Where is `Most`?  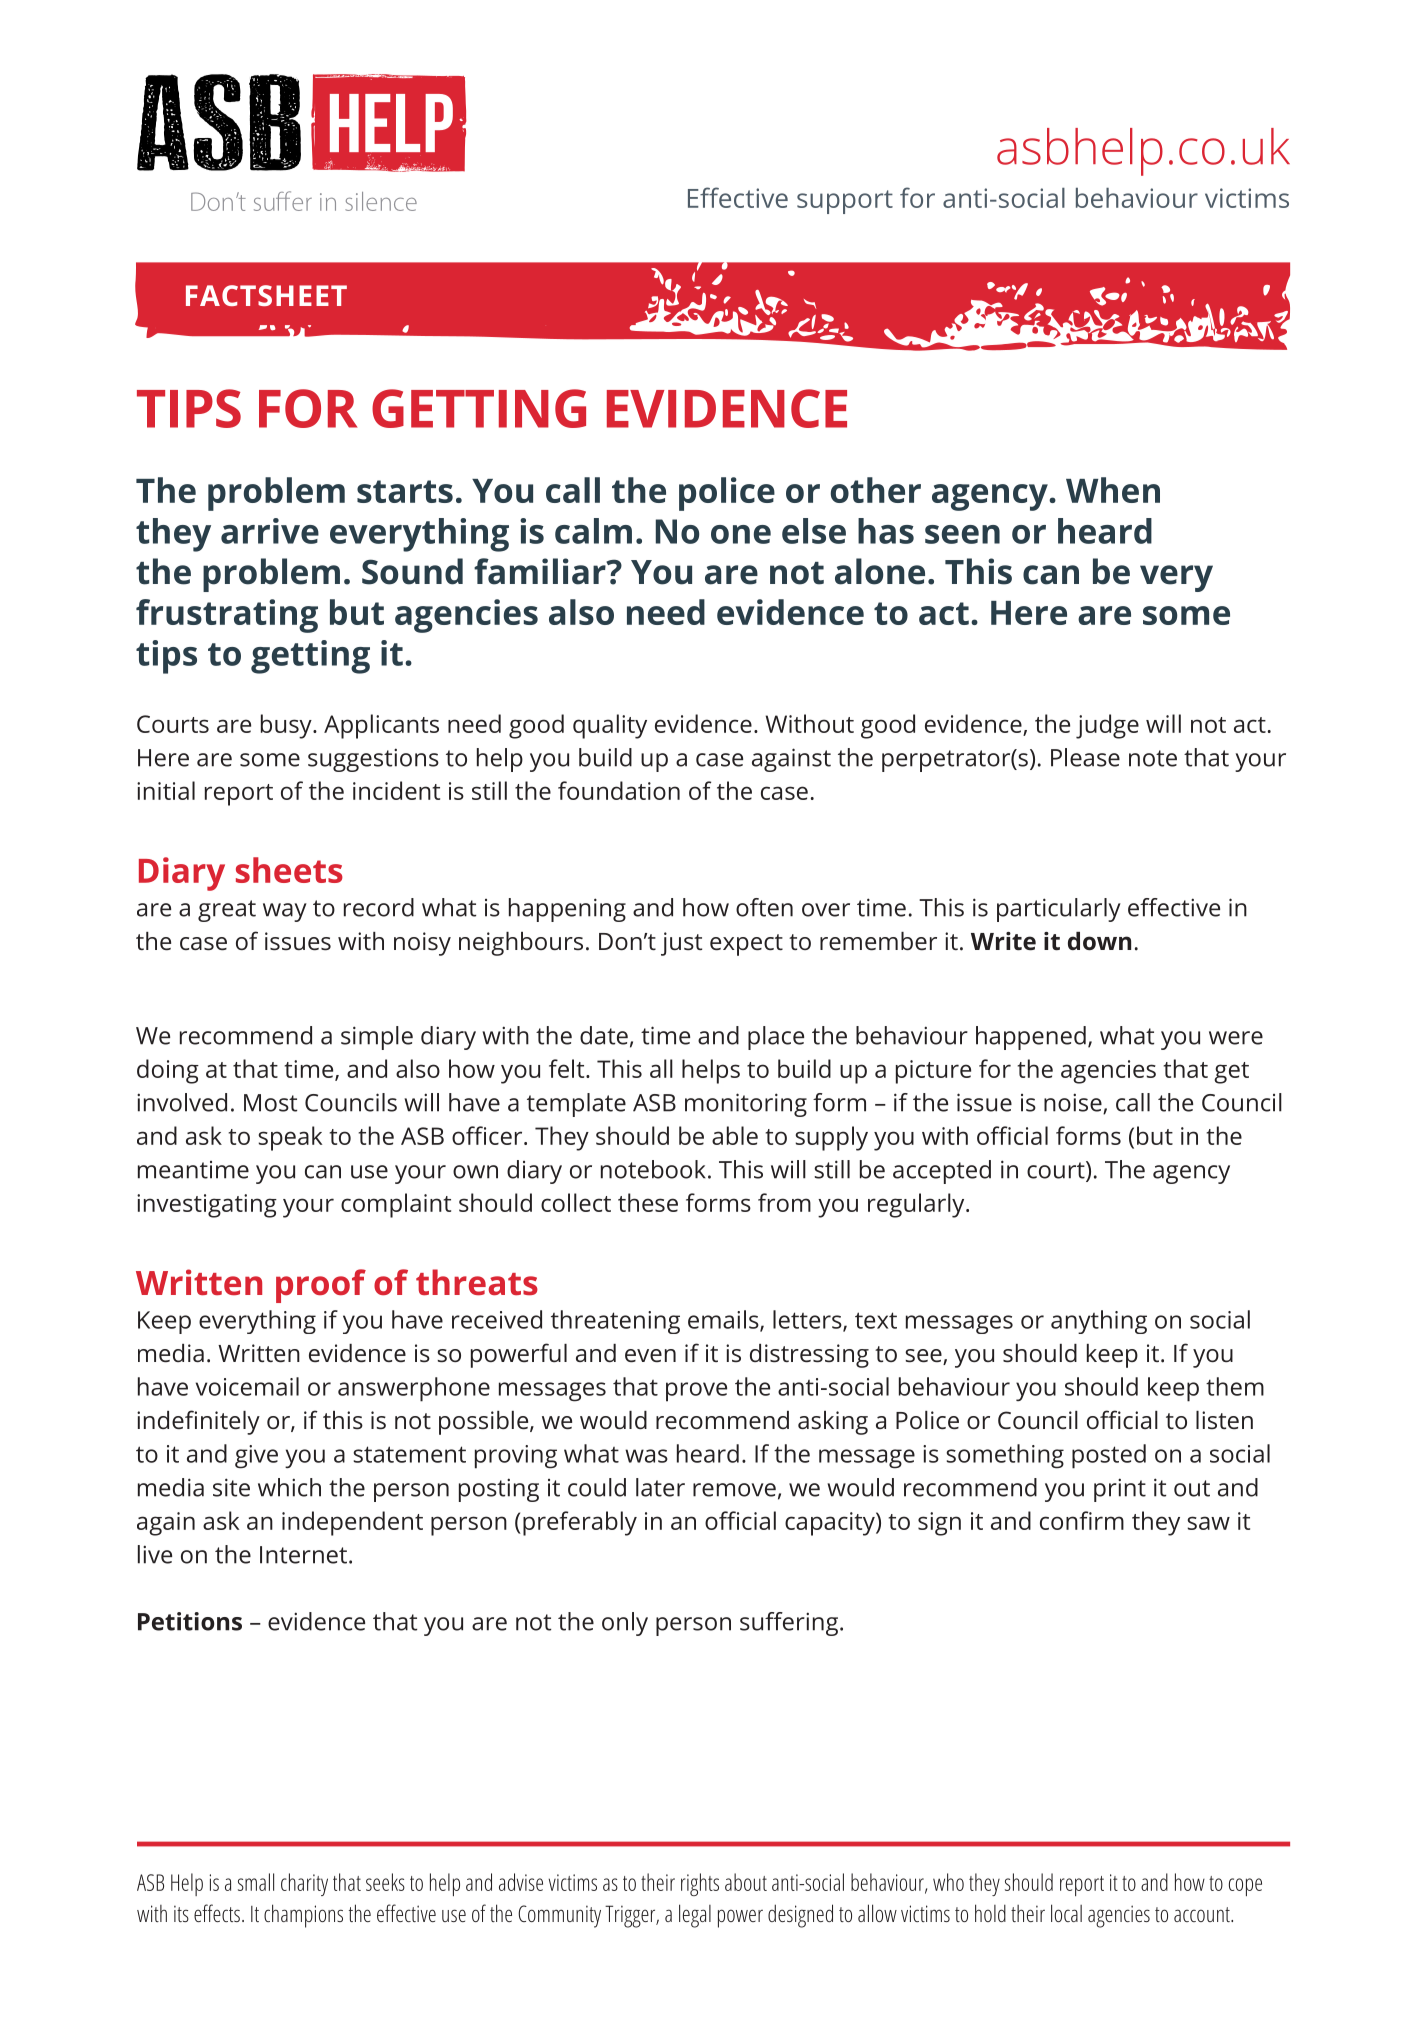 Most is located at coordinates (270, 1103).
